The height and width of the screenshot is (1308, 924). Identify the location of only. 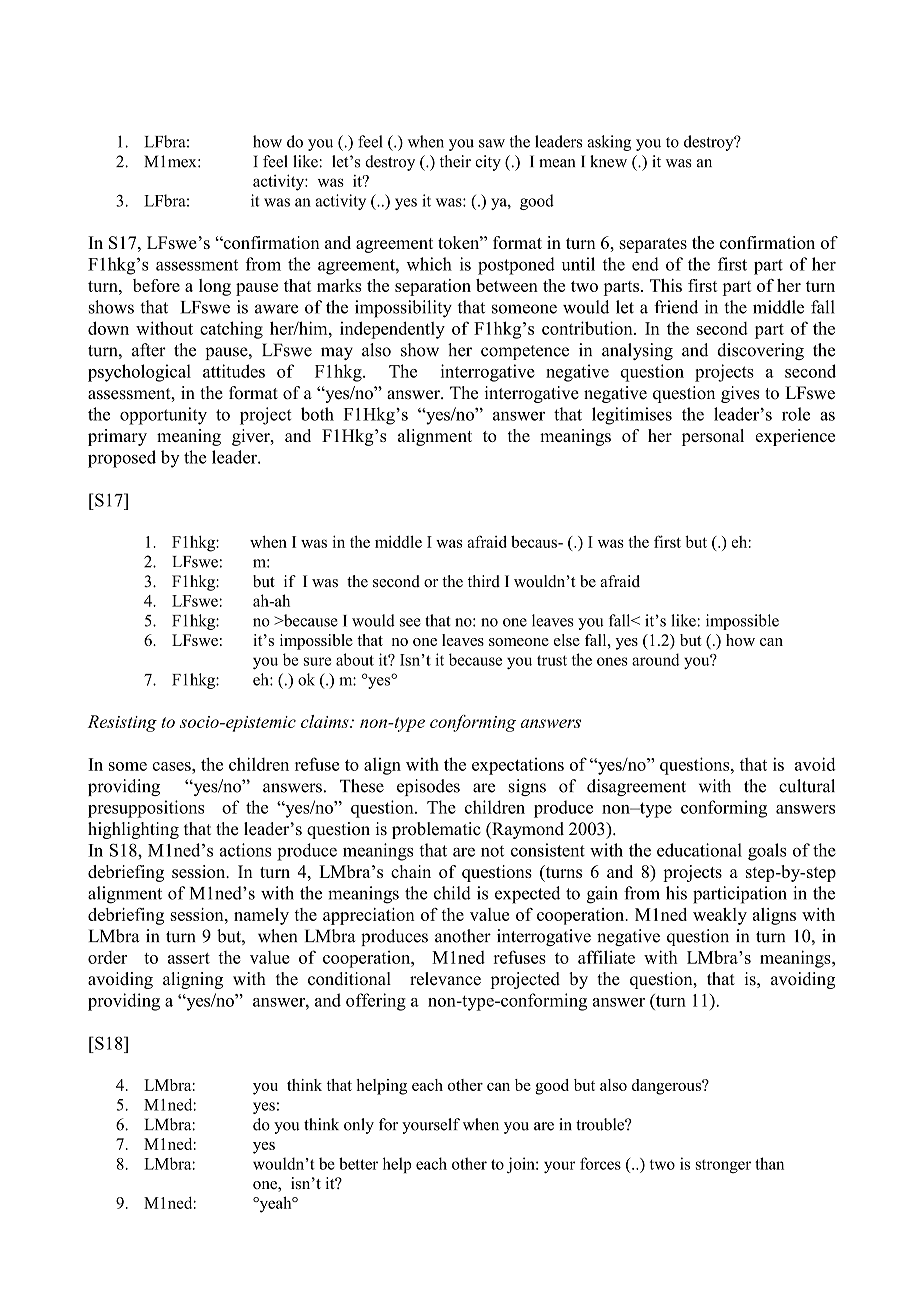
(359, 1126).
